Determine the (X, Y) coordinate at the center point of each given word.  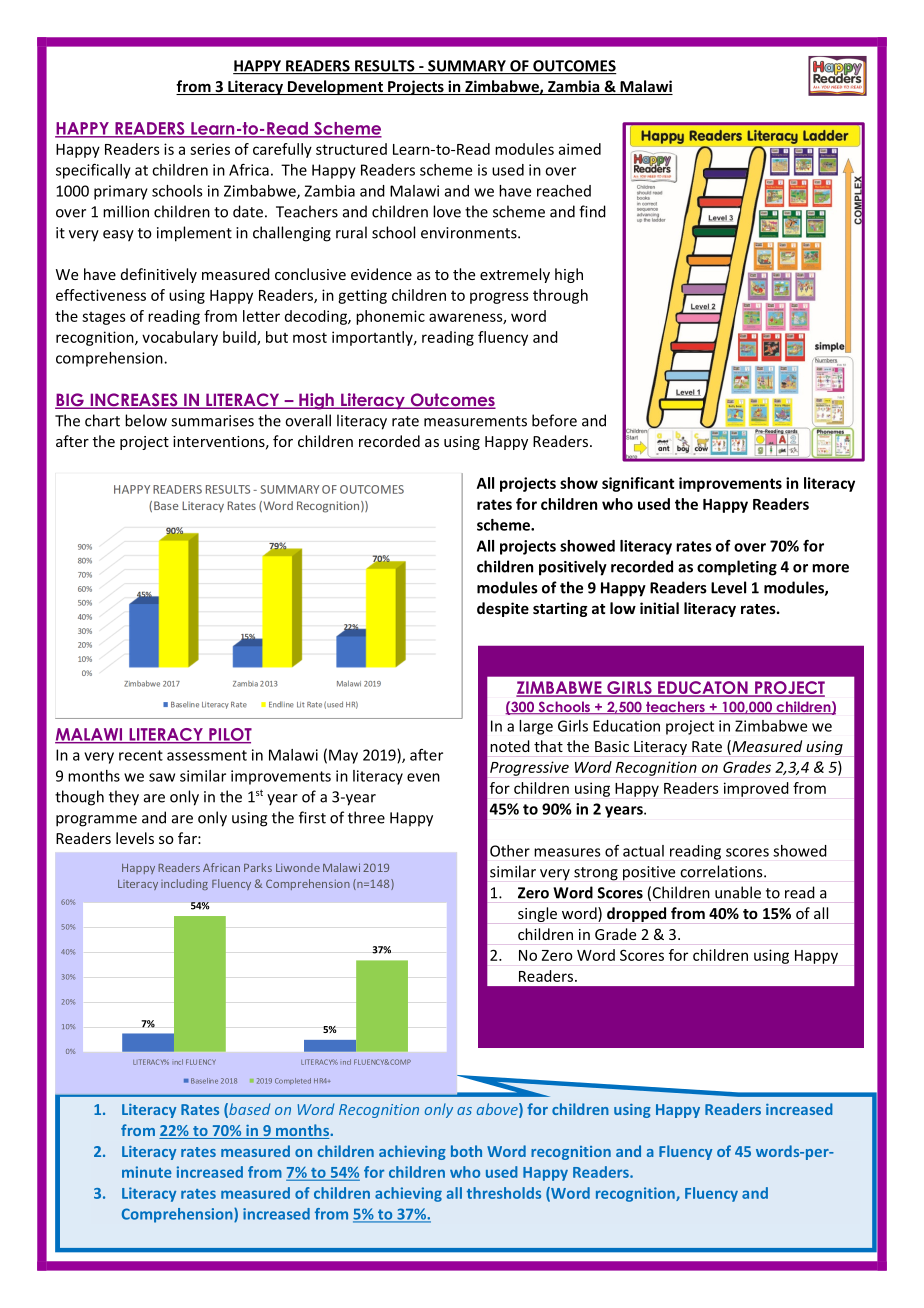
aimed (580, 149)
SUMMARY (467, 67)
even (423, 777)
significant (638, 484)
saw (162, 777)
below (146, 420)
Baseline (204, 1081)
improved (756, 789)
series (210, 149)
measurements (475, 421)
